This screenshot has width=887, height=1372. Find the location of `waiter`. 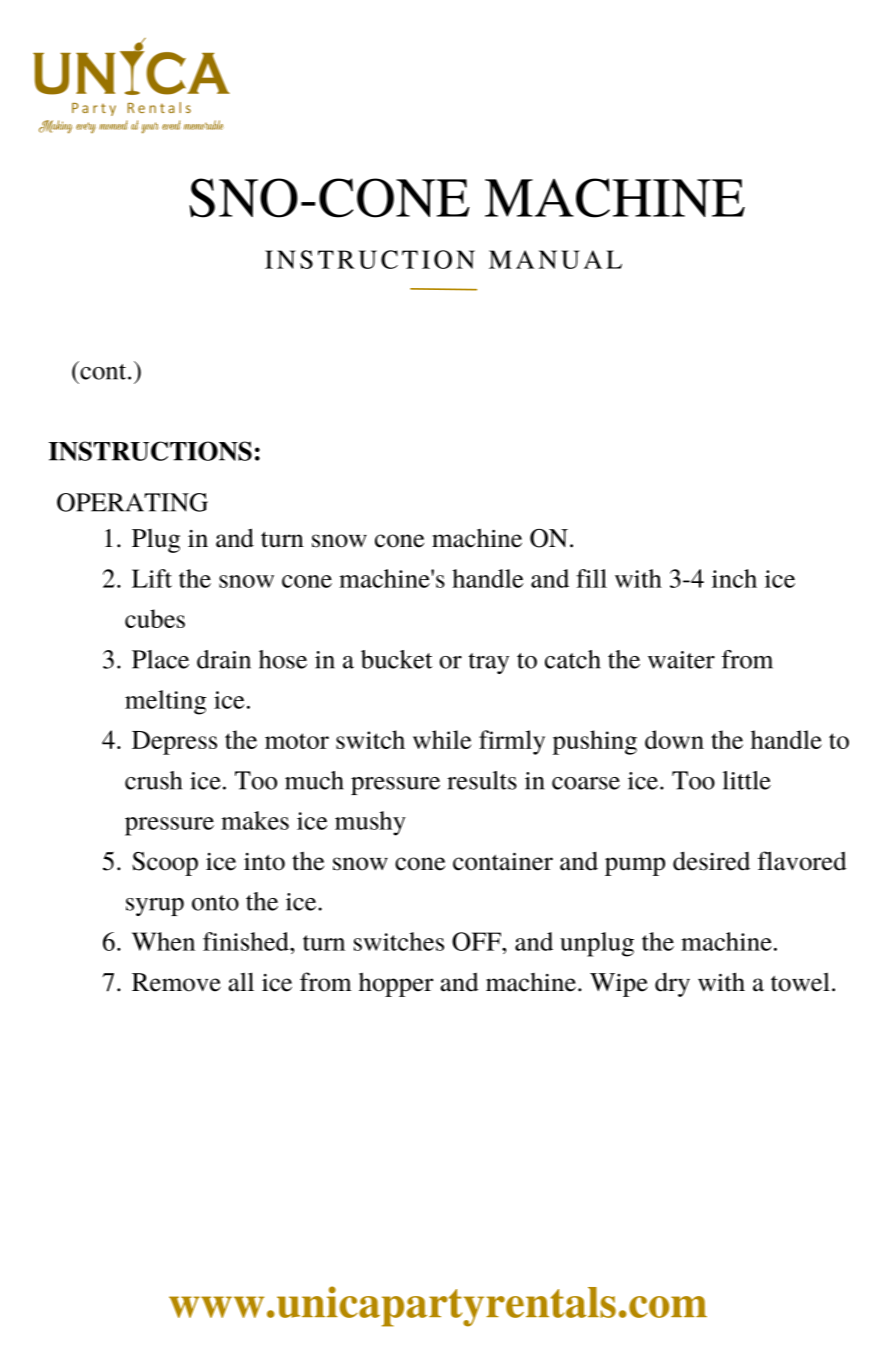

waiter is located at coordinates (681, 660).
